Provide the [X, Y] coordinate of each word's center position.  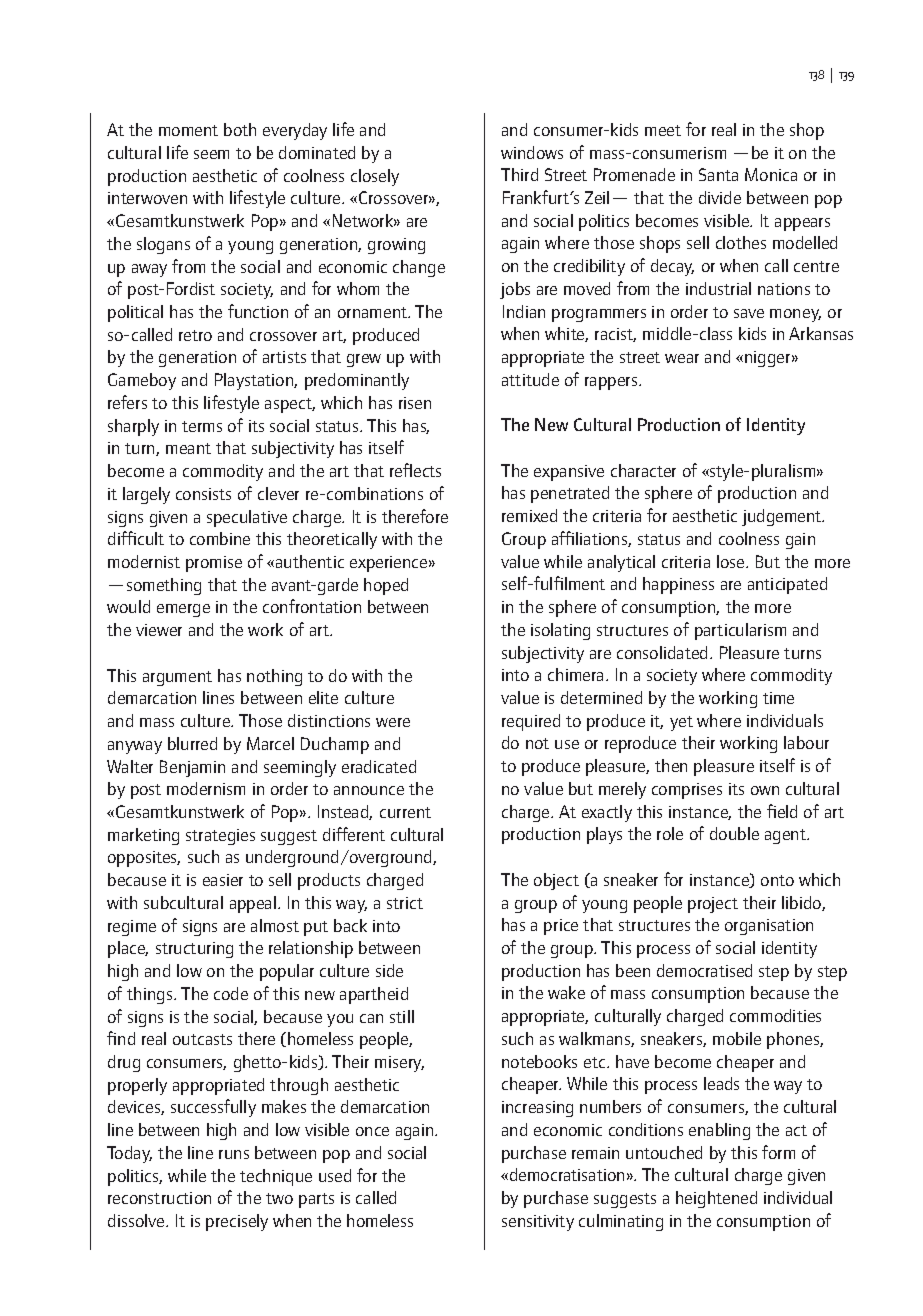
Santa [718, 174]
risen [415, 403]
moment [188, 130]
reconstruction [159, 1198]
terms [202, 426]
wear [682, 358]
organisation [769, 927]
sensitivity [538, 1223]
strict [405, 903]
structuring [194, 950]
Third [519, 174]
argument [177, 678]
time [778, 698]
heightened [716, 1199]
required [531, 722]
